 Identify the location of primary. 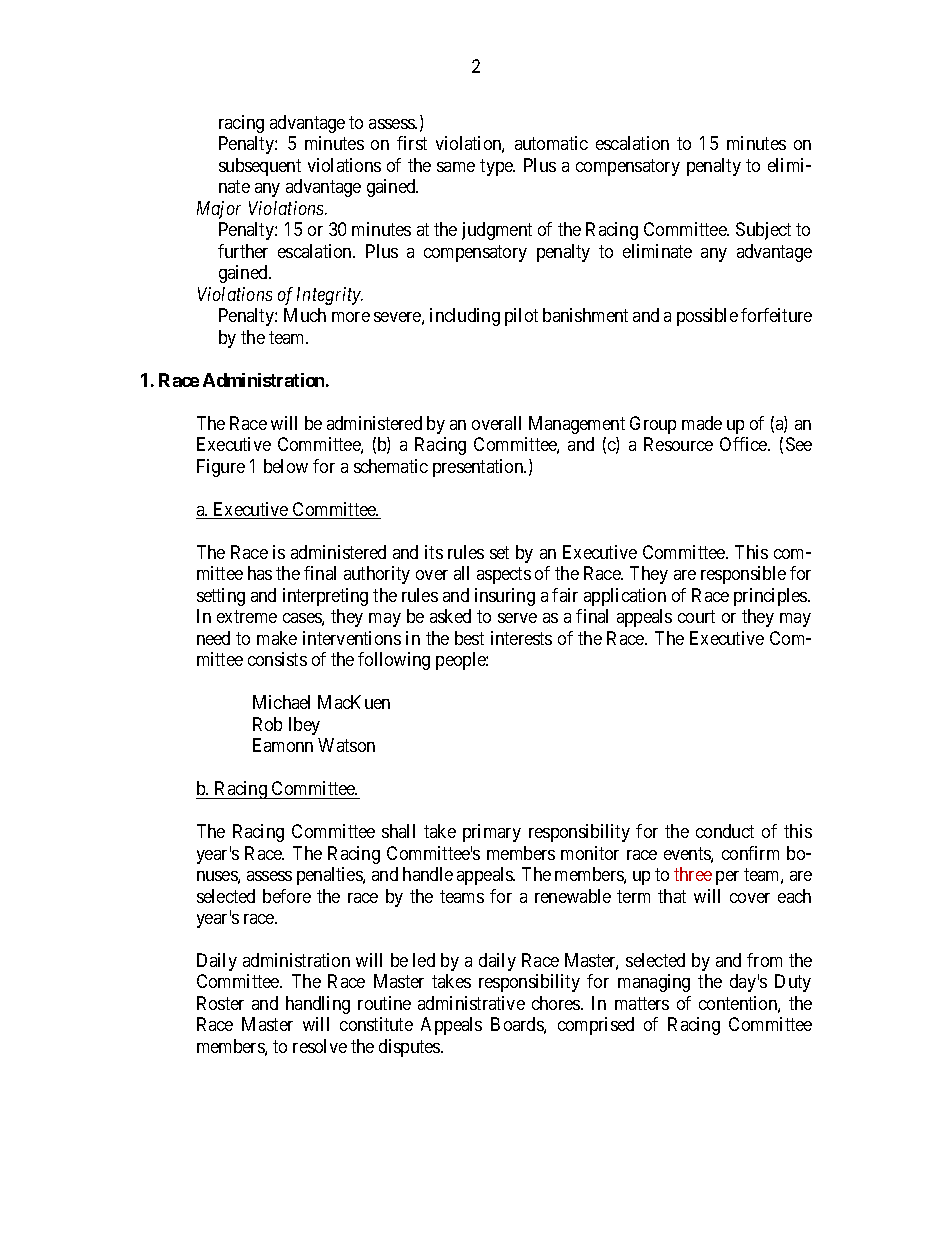
(492, 833).
